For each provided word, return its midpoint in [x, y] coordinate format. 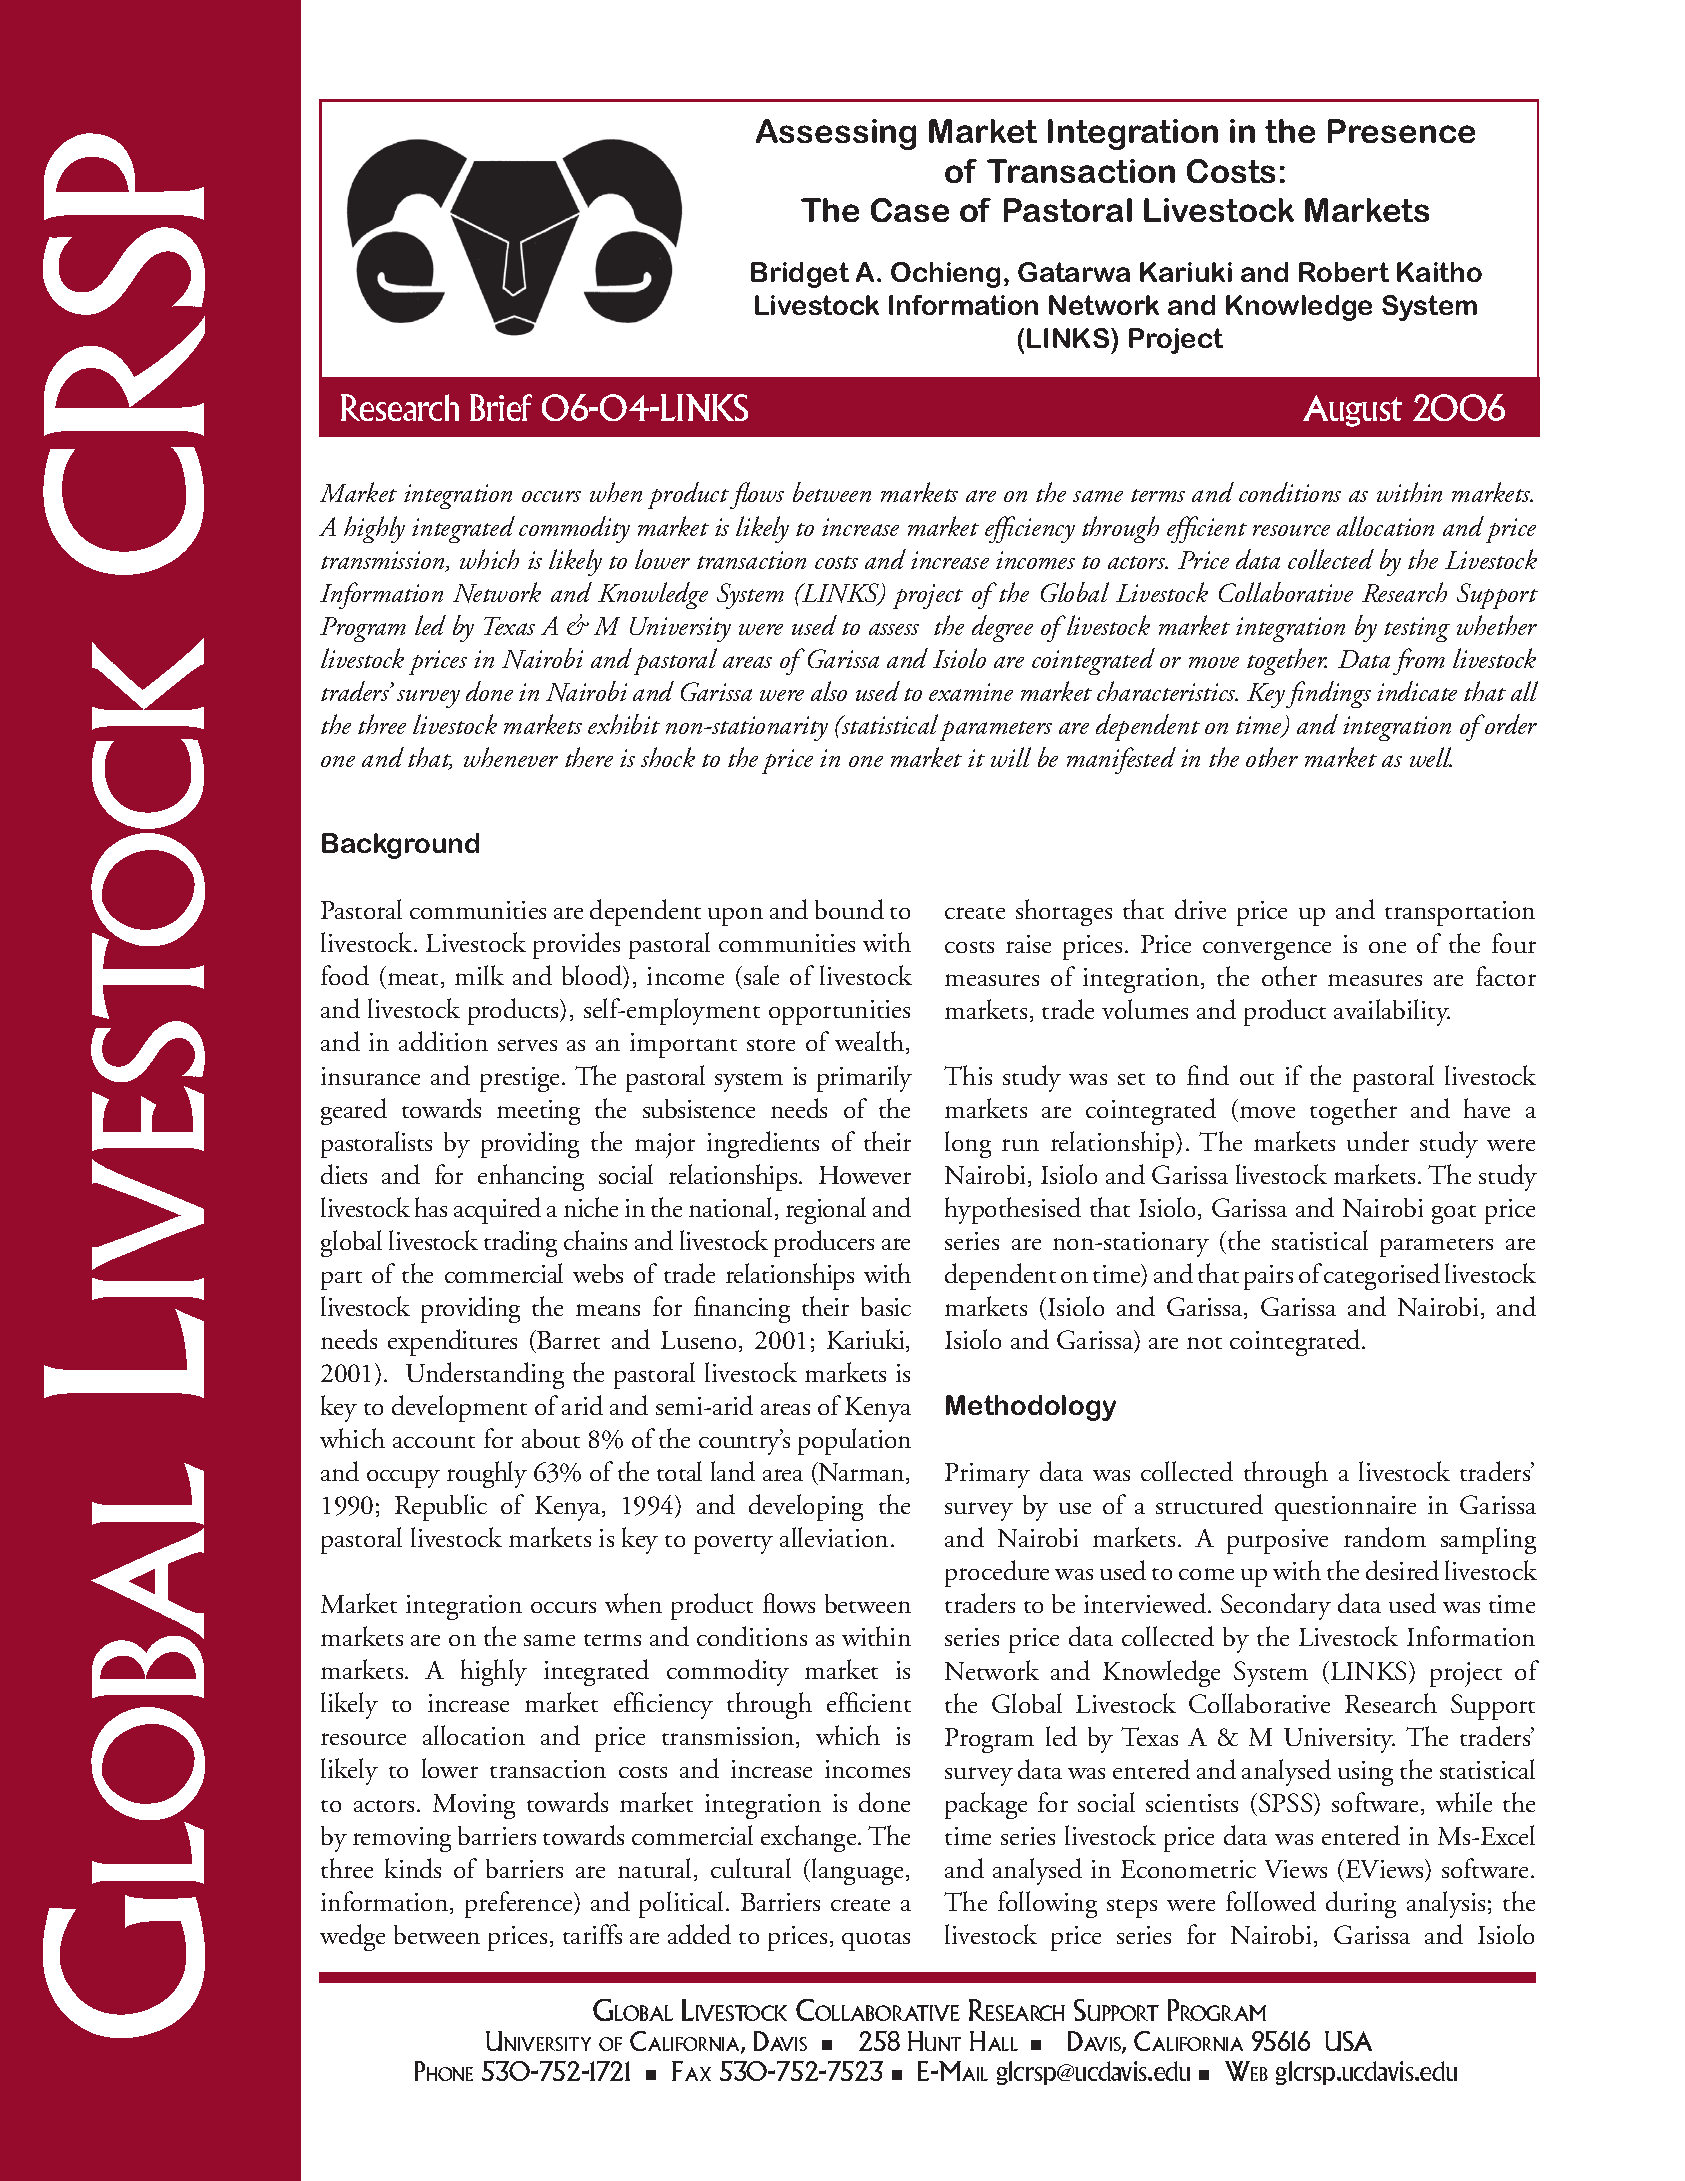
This [968, 1075]
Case [910, 210]
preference [520, 1904]
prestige [521, 1079]
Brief [501, 407]
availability [1392, 1012]
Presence [1401, 131]
